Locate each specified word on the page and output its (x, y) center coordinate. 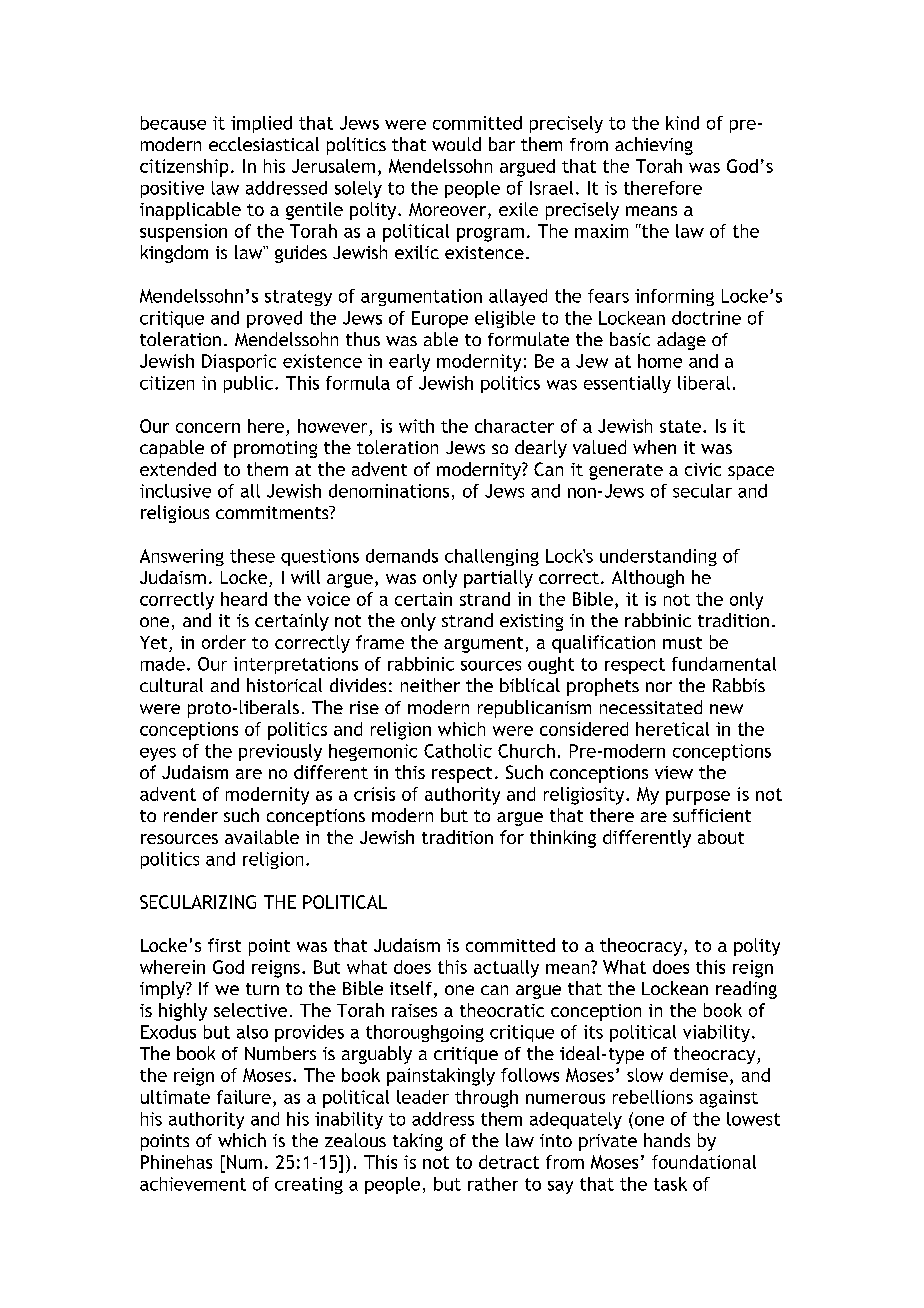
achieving (654, 146)
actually (506, 969)
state (680, 426)
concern (208, 428)
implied (261, 124)
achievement (193, 1184)
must (682, 643)
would (456, 144)
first (224, 945)
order (224, 642)
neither (430, 685)
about (721, 837)
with (416, 426)
